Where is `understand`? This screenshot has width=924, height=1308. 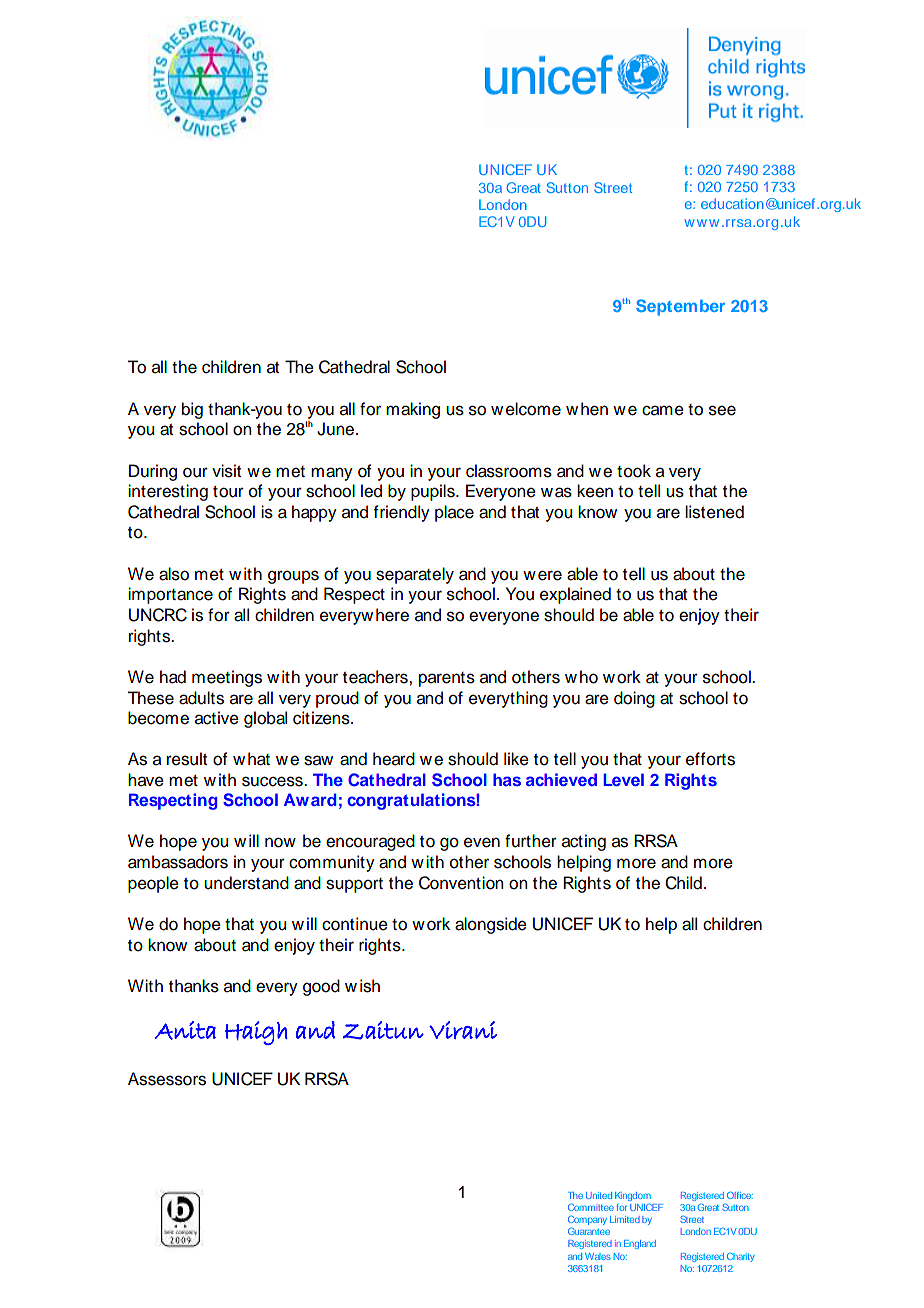 understand is located at coordinates (246, 883).
